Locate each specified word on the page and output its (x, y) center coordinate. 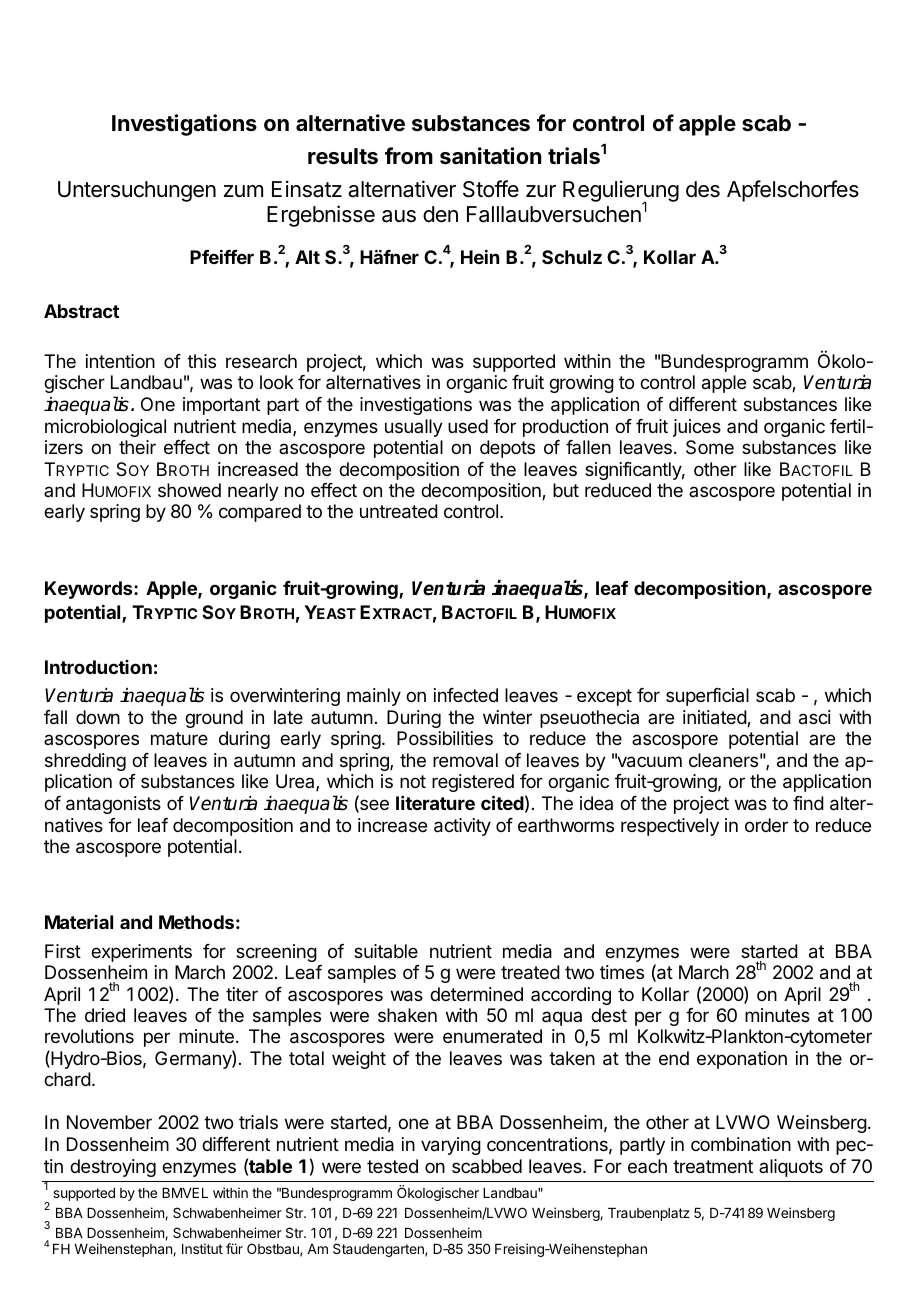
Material (79, 922)
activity (462, 827)
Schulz (572, 257)
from (409, 155)
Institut (202, 1248)
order (766, 825)
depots (507, 449)
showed (189, 490)
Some (710, 447)
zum (243, 191)
